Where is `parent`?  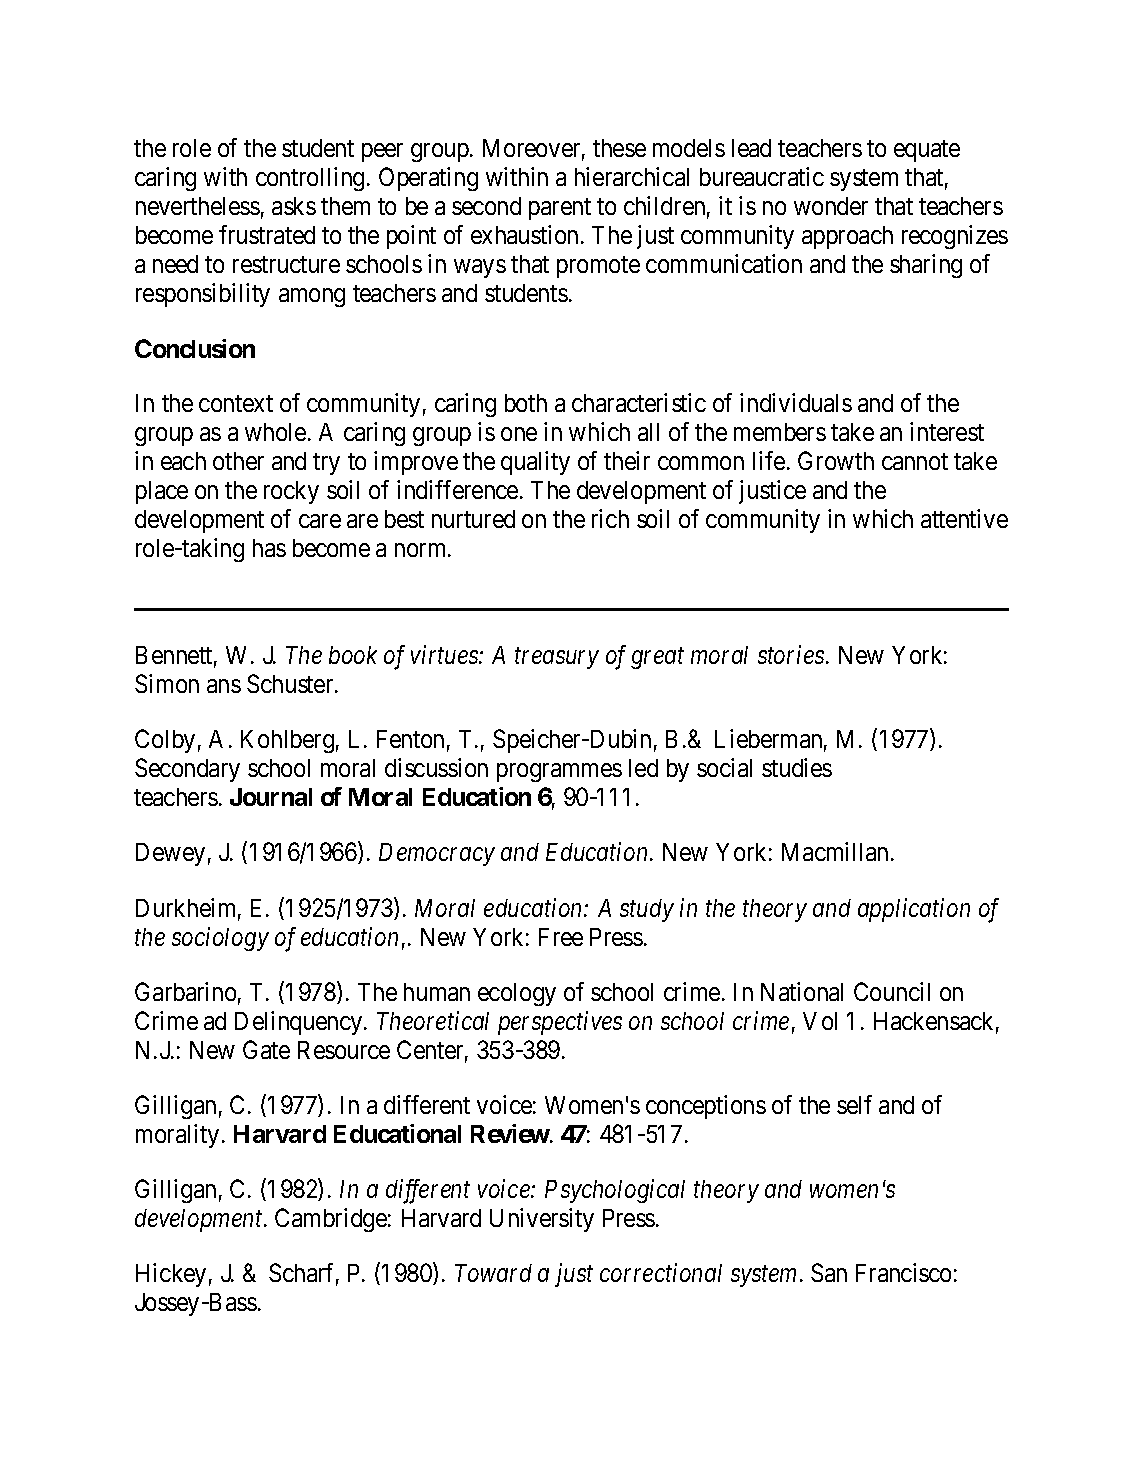 parent is located at coordinates (560, 209).
